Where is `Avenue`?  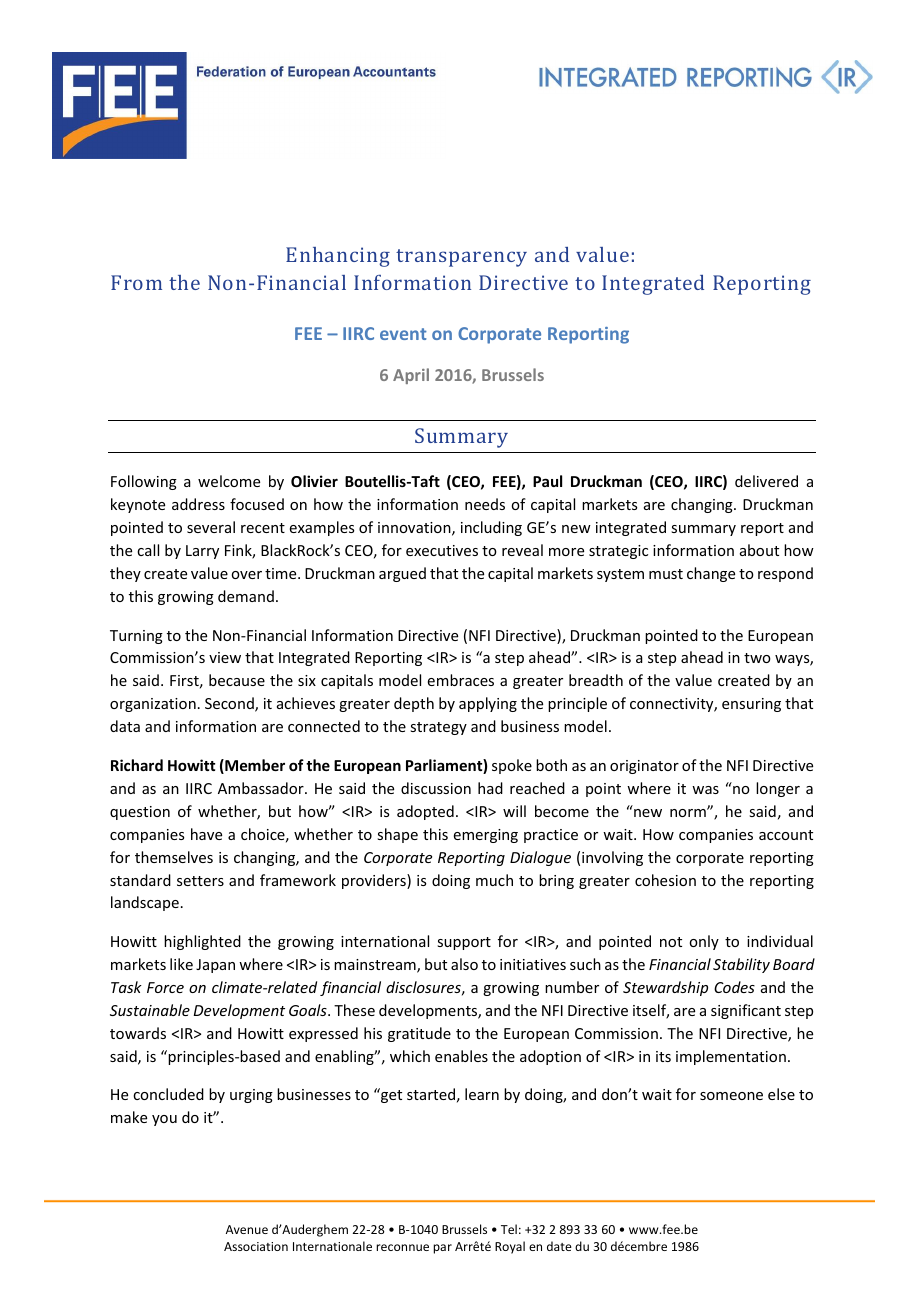
Avenue is located at coordinates (247, 1229).
